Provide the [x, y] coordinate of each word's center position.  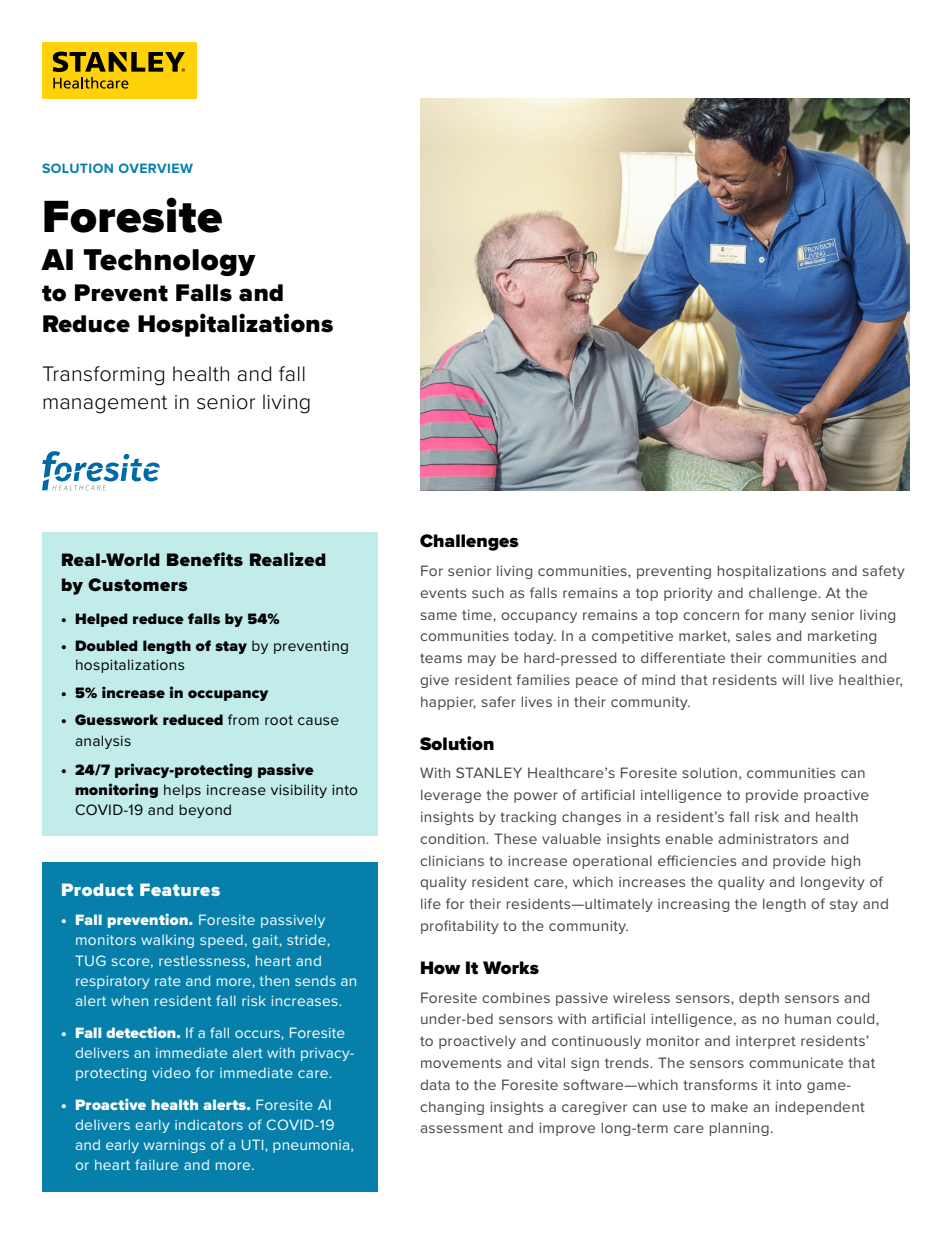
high [846, 862]
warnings [174, 1146]
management [105, 404]
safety [883, 572]
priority [688, 594]
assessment [461, 1128]
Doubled [106, 645]
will [793, 679]
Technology [169, 262]
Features [180, 889]
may [482, 660]
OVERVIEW [156, 168]
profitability [460, 927]
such [488, 592]
